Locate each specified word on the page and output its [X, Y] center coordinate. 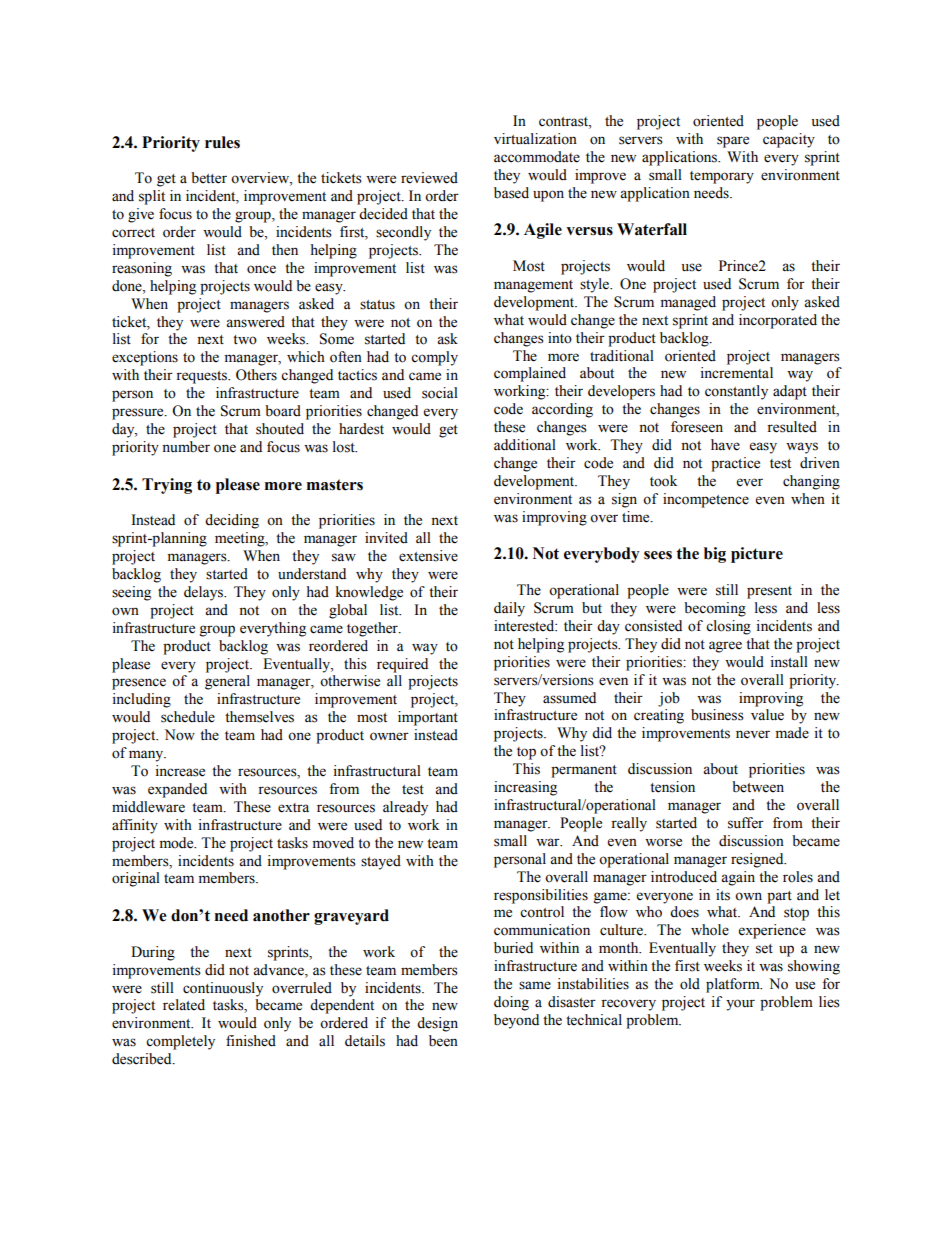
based [511, 193]
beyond [516, 1021]
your [740, 1005]
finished [251, 1041]
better [209, 178]
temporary [722, 177]
